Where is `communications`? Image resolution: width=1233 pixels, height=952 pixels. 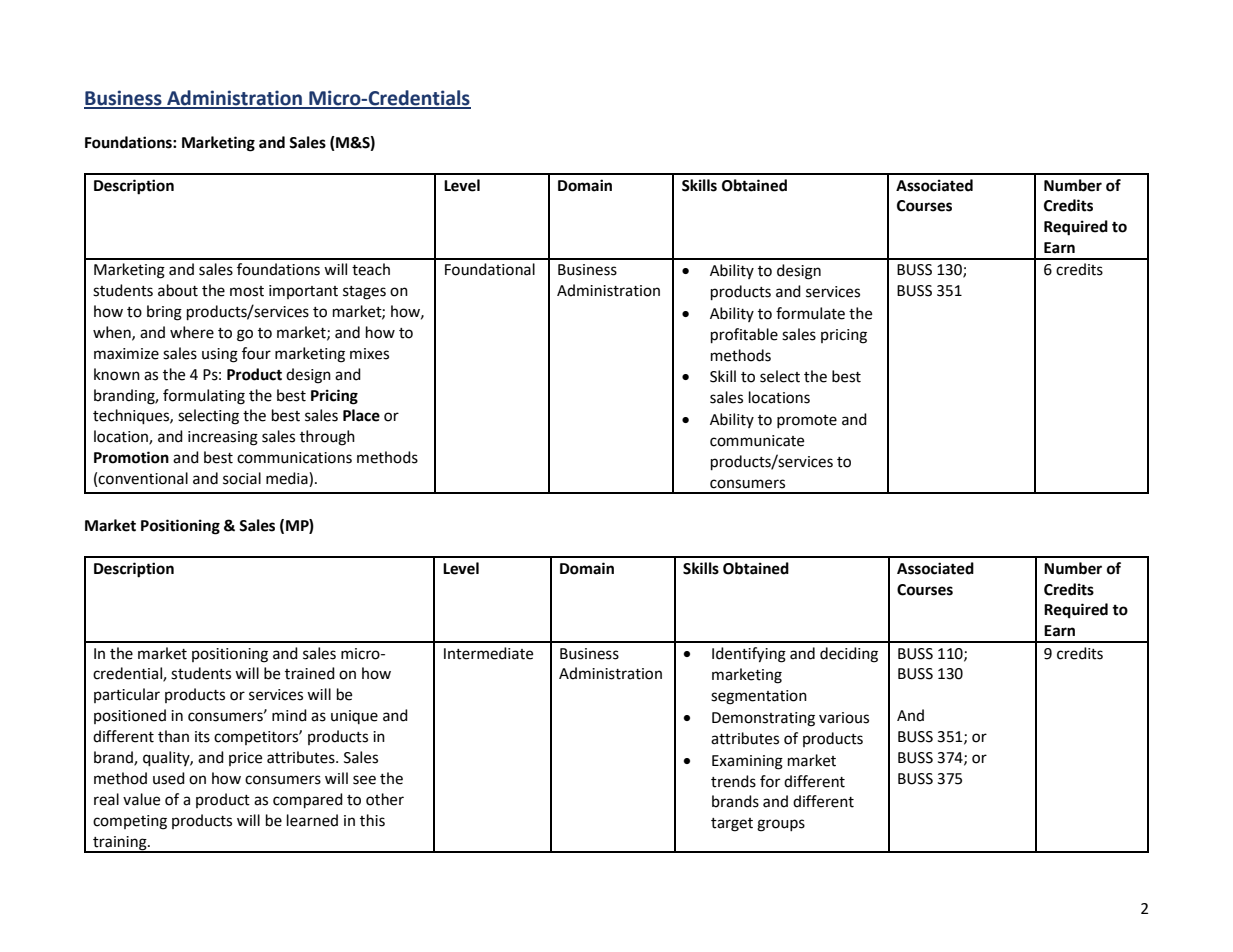
communications is located at coordinates (294, 458).
